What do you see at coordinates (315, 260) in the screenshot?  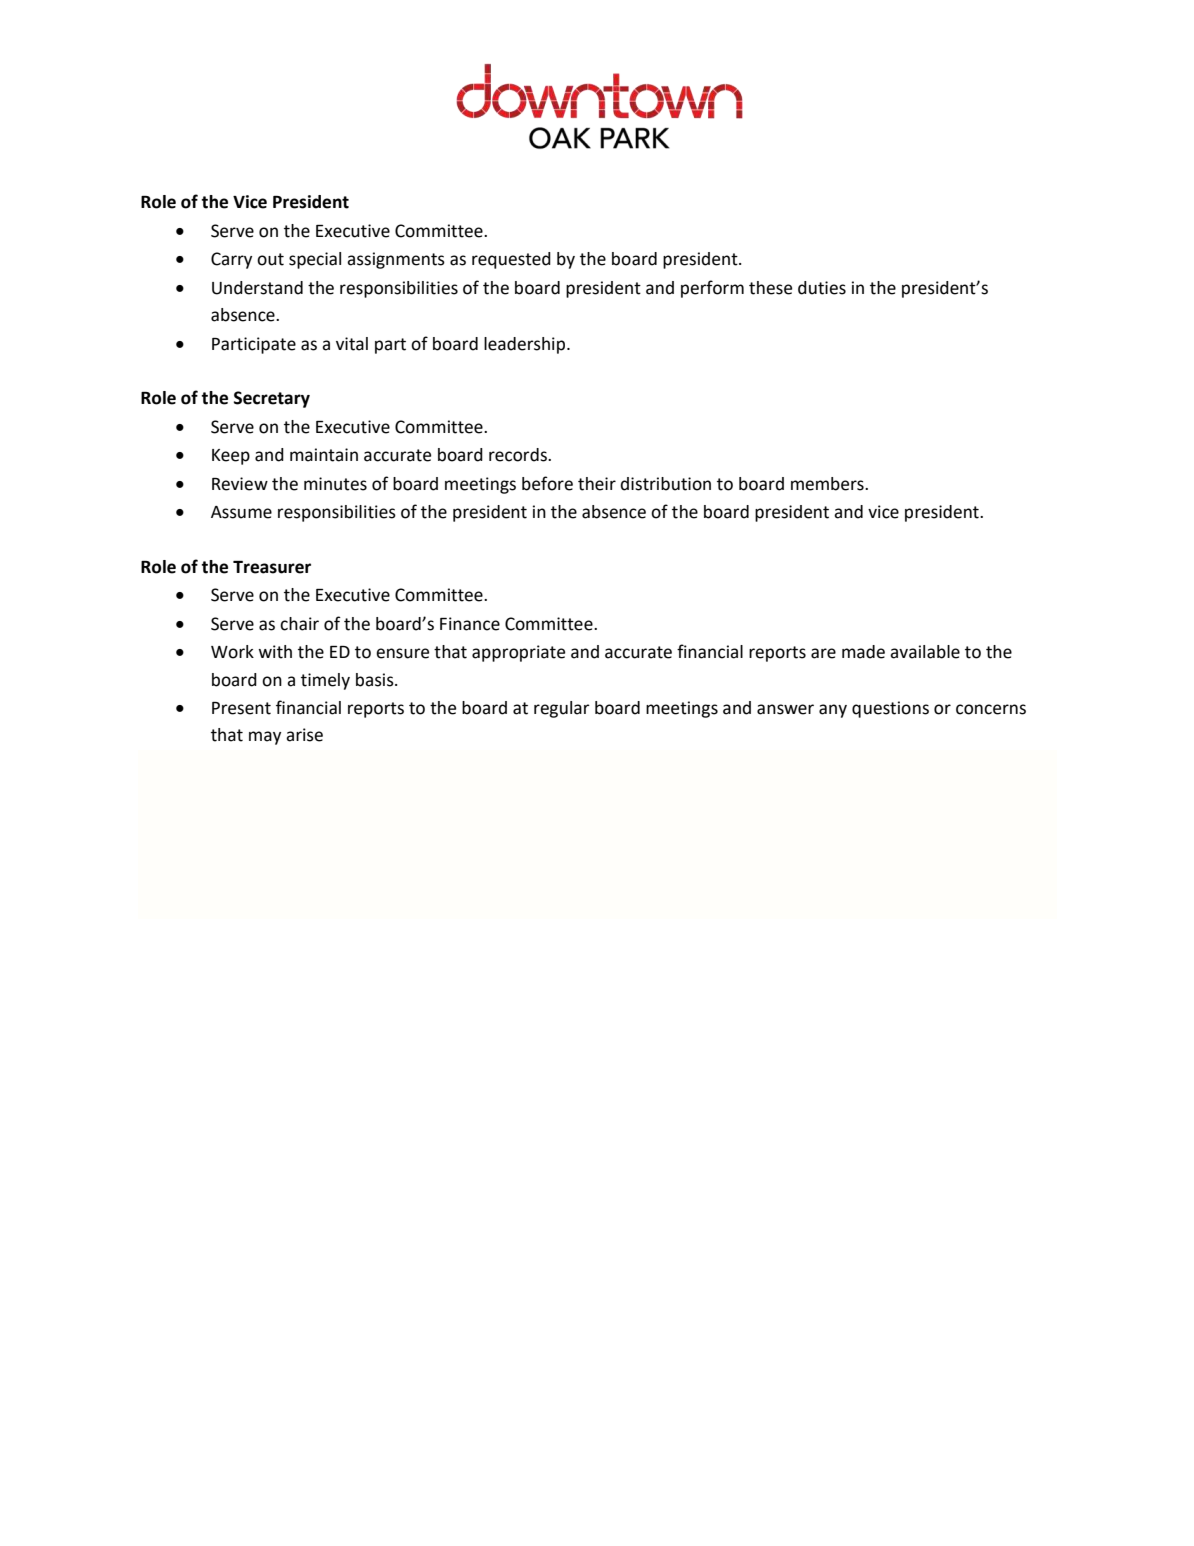 I see `special` at bounding box center [315, 260].
